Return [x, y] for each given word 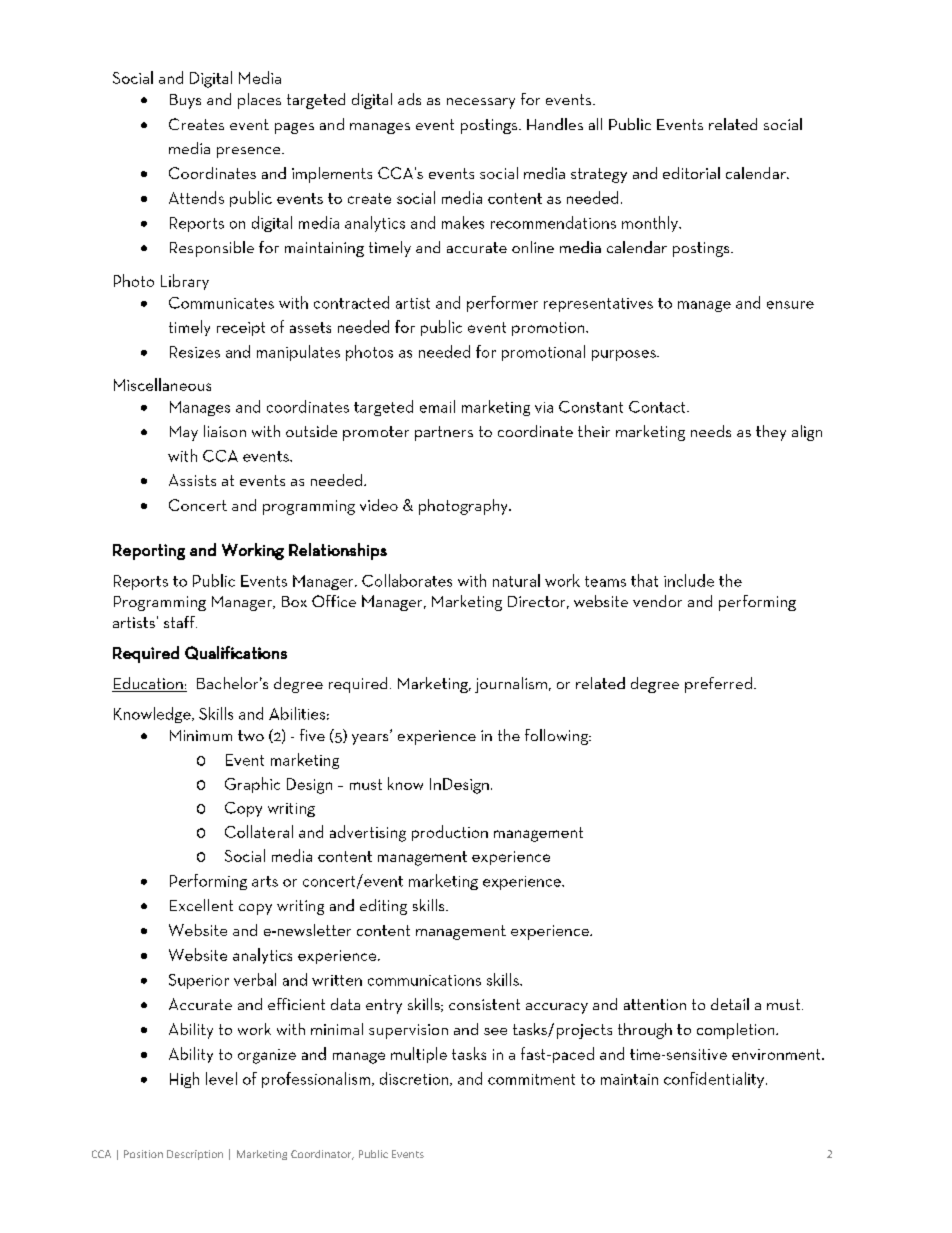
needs [711, 431]
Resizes [195, 352]
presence [250, 152]
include [689, 580]
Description [195, 1155]
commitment [531, 1079]
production [450, 833]
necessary [481, 103]
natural [516, 580]
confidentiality [715, 1080]
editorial [691, 173]
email [437, 406]
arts [265, 881]
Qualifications [236, 653]
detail [730, 1004]
